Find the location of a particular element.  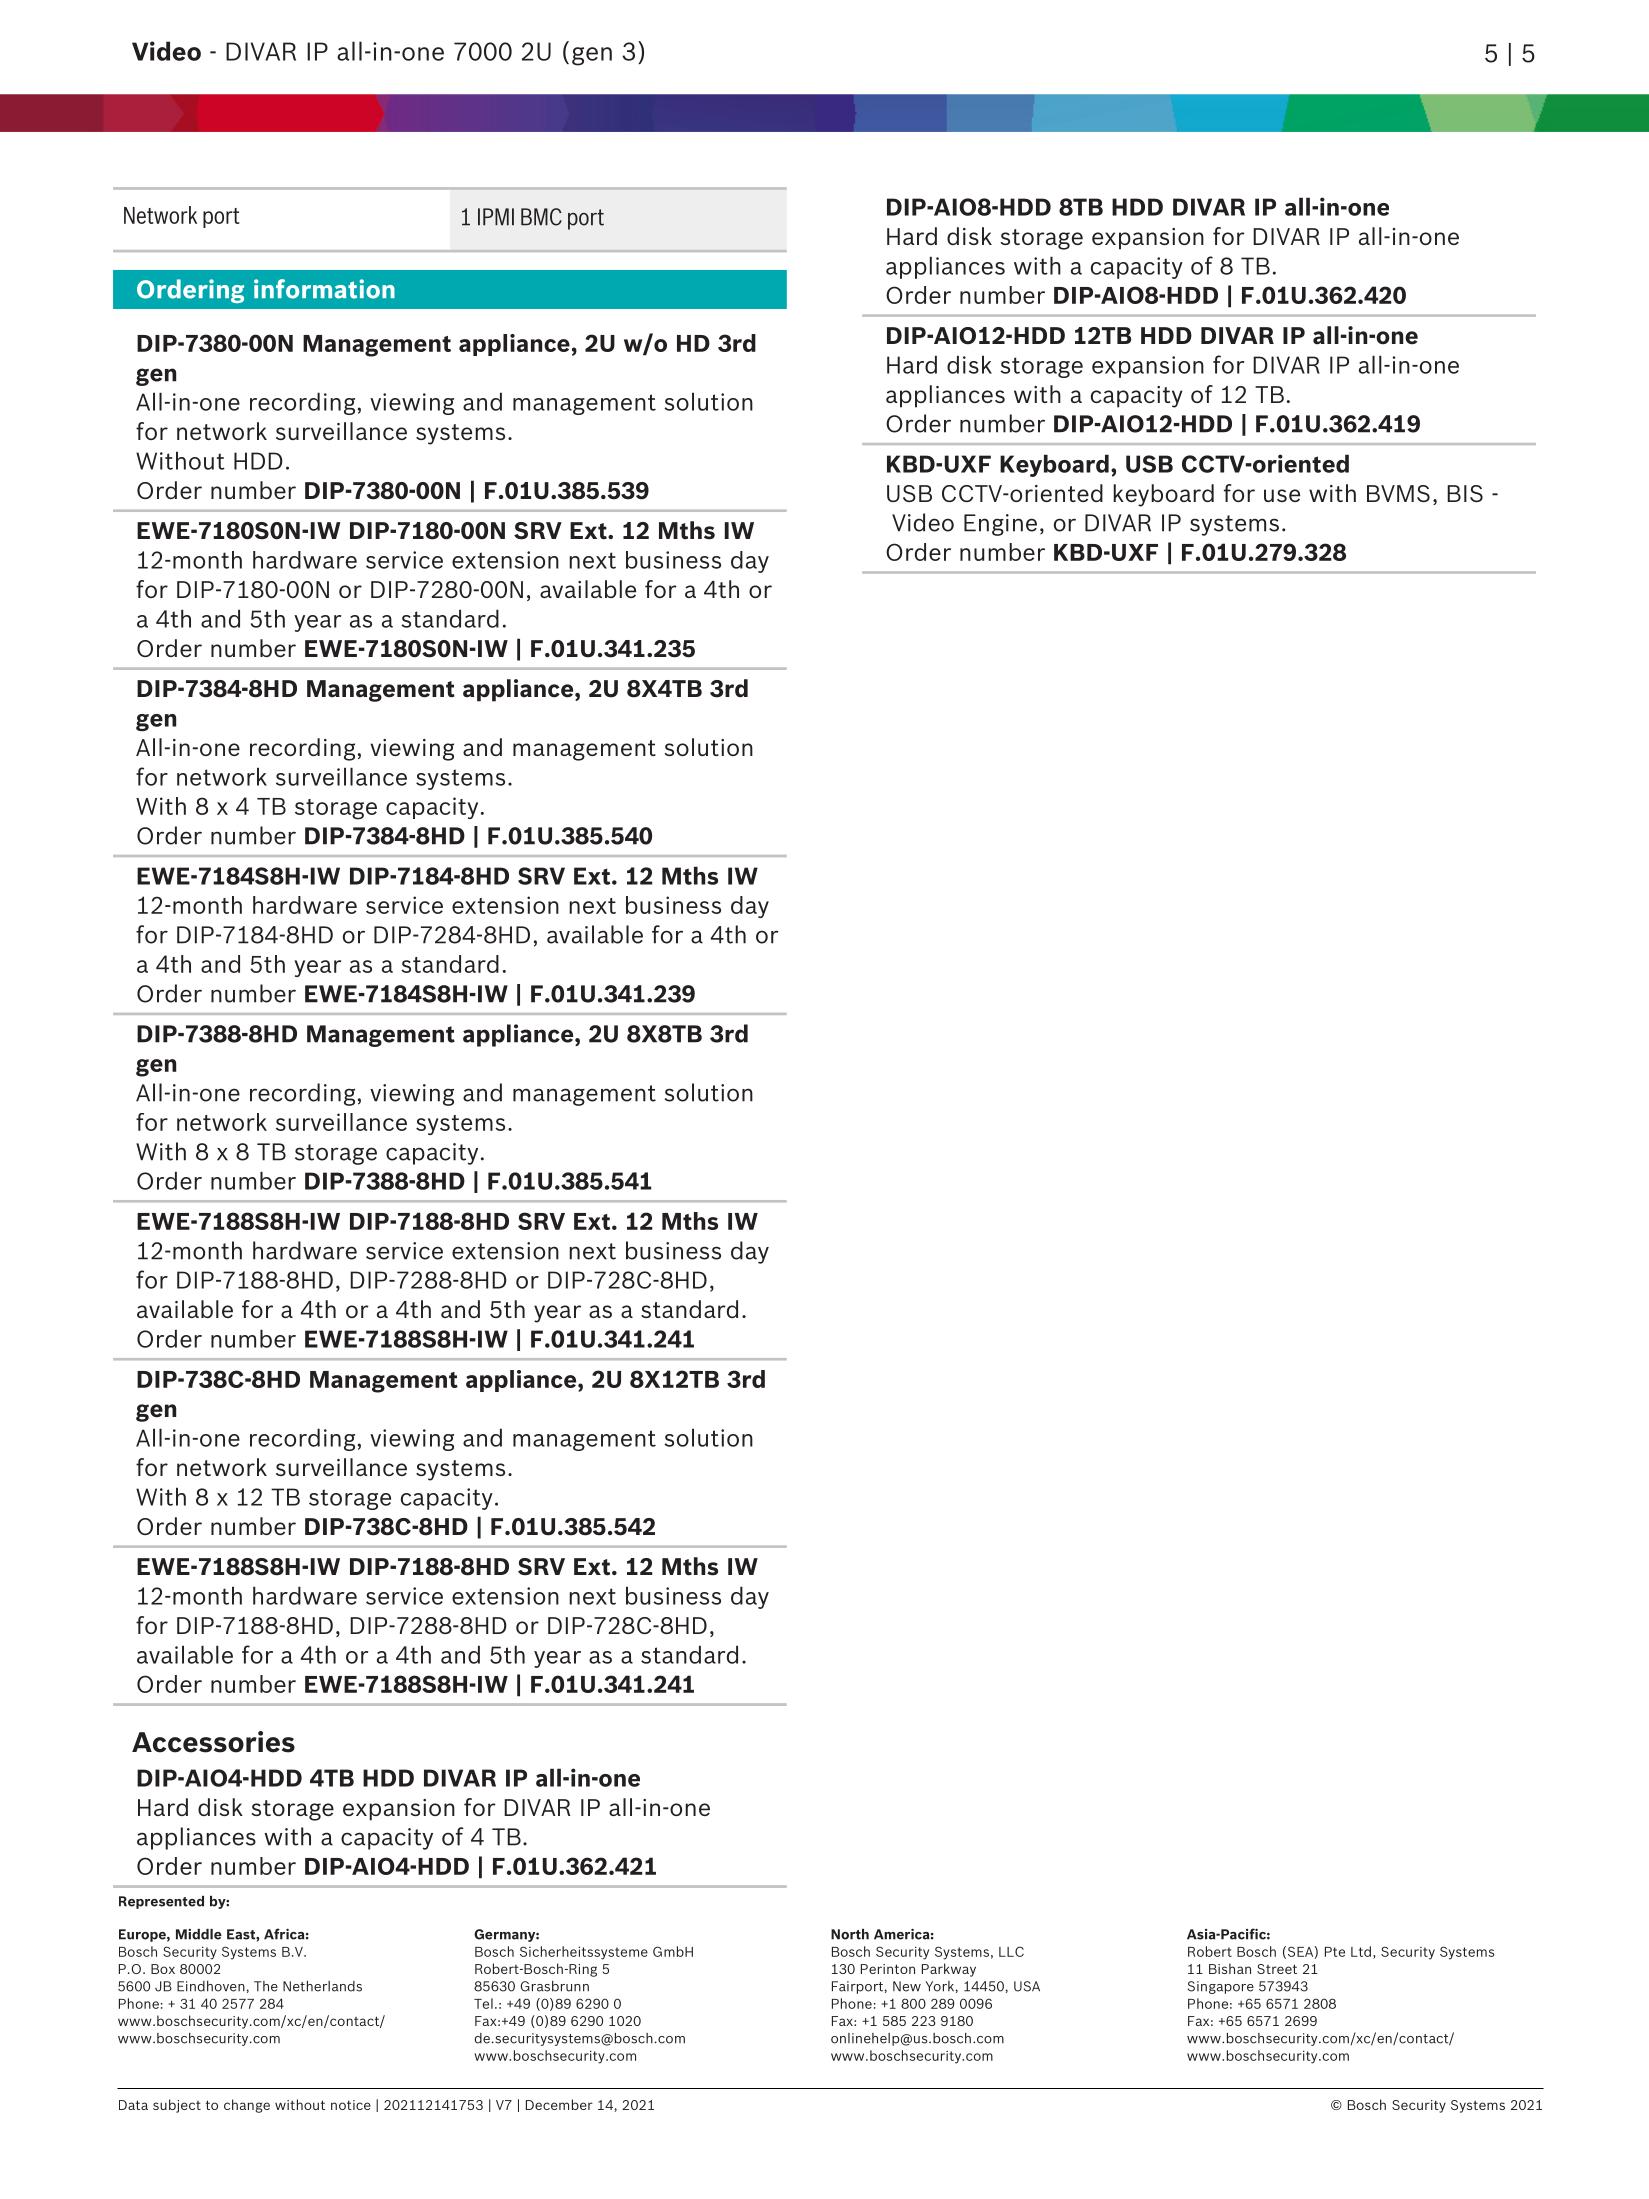

Pte is located at coordinates (1335, 1952).
